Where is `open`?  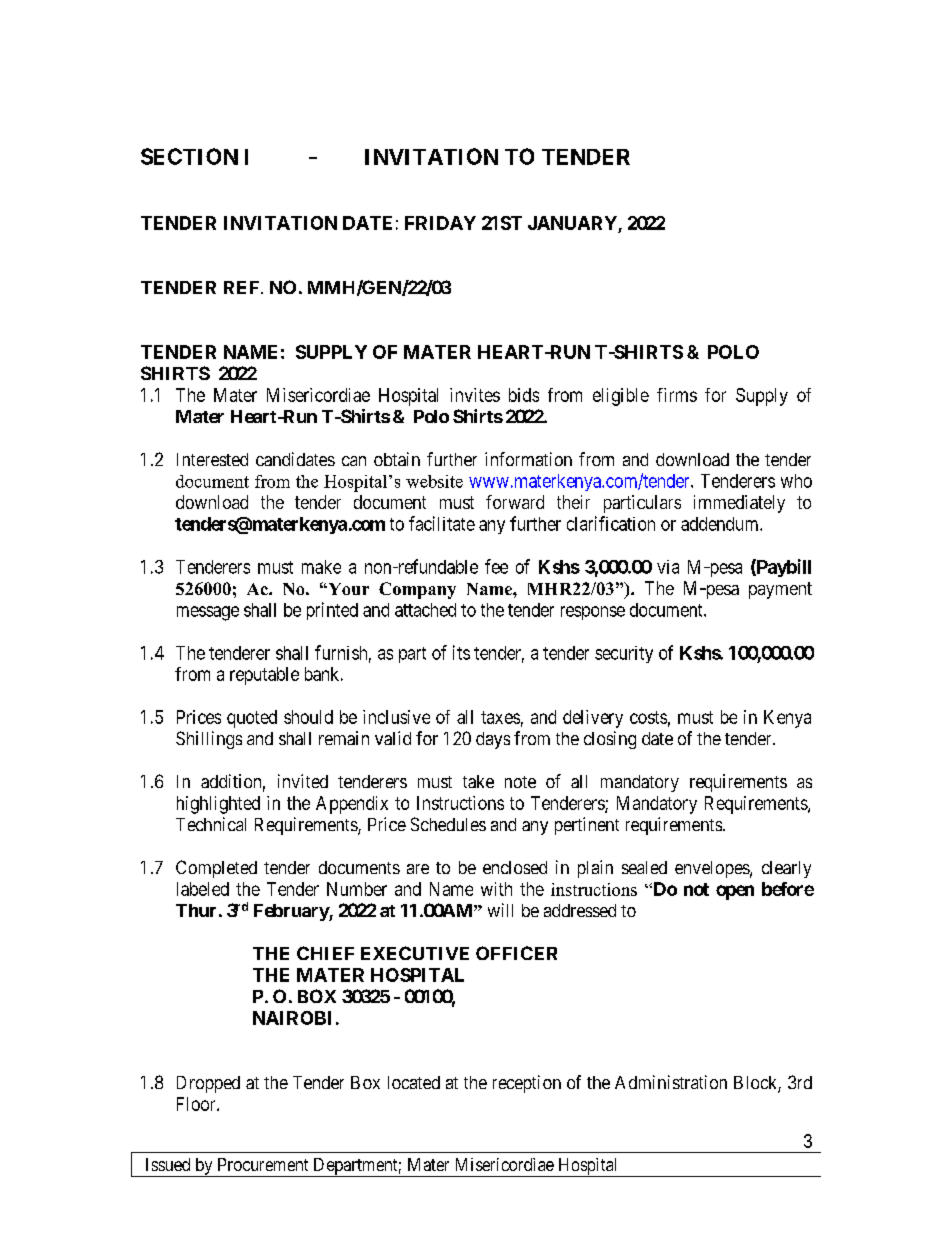
open is located at coordinates (735, 892).
